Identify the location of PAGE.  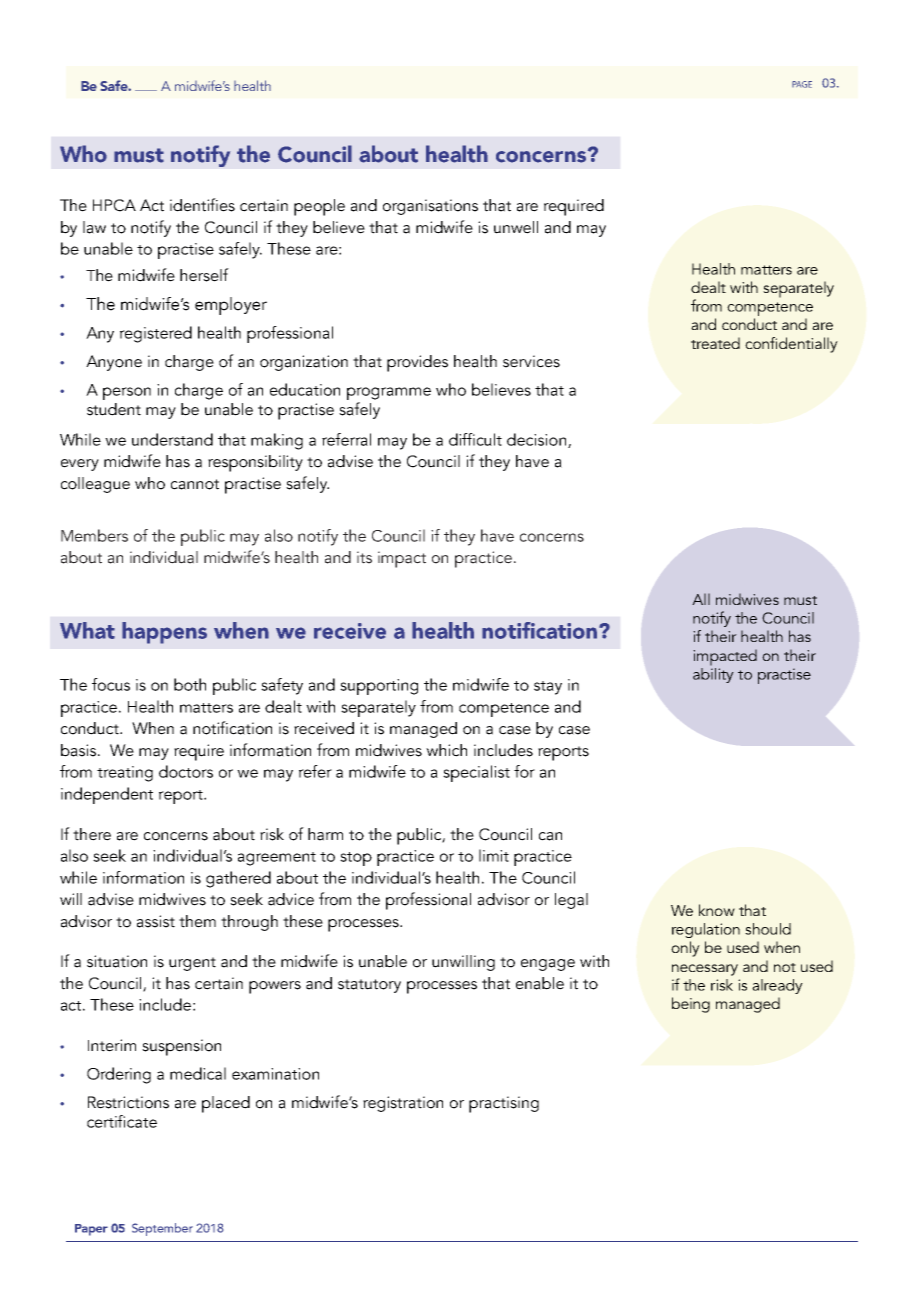
(802, 84).
